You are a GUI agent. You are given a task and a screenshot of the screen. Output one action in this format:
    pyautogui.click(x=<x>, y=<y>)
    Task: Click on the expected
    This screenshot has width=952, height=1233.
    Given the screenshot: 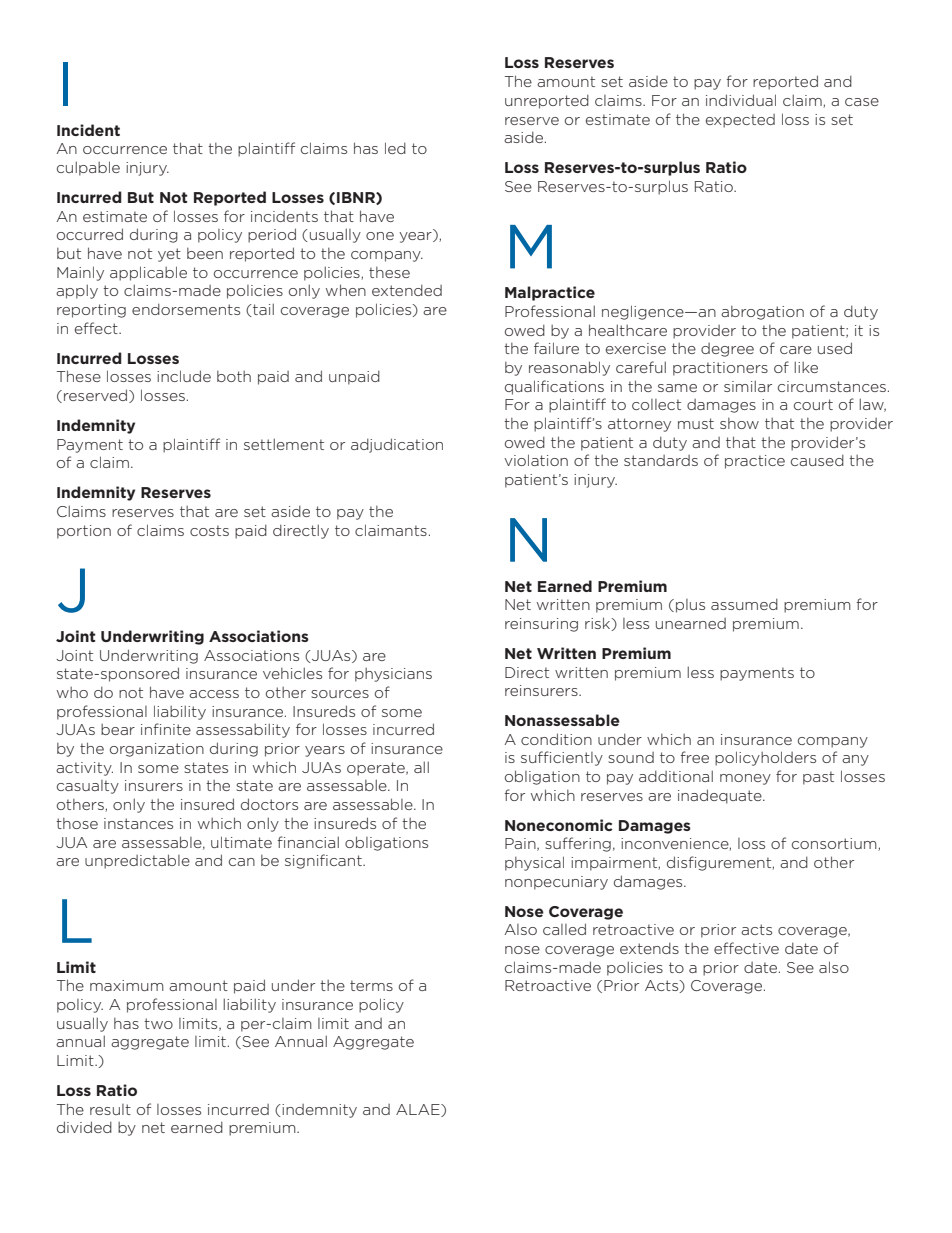 What is the action you would take?
    pyautogui.click(x=740, y=121)
